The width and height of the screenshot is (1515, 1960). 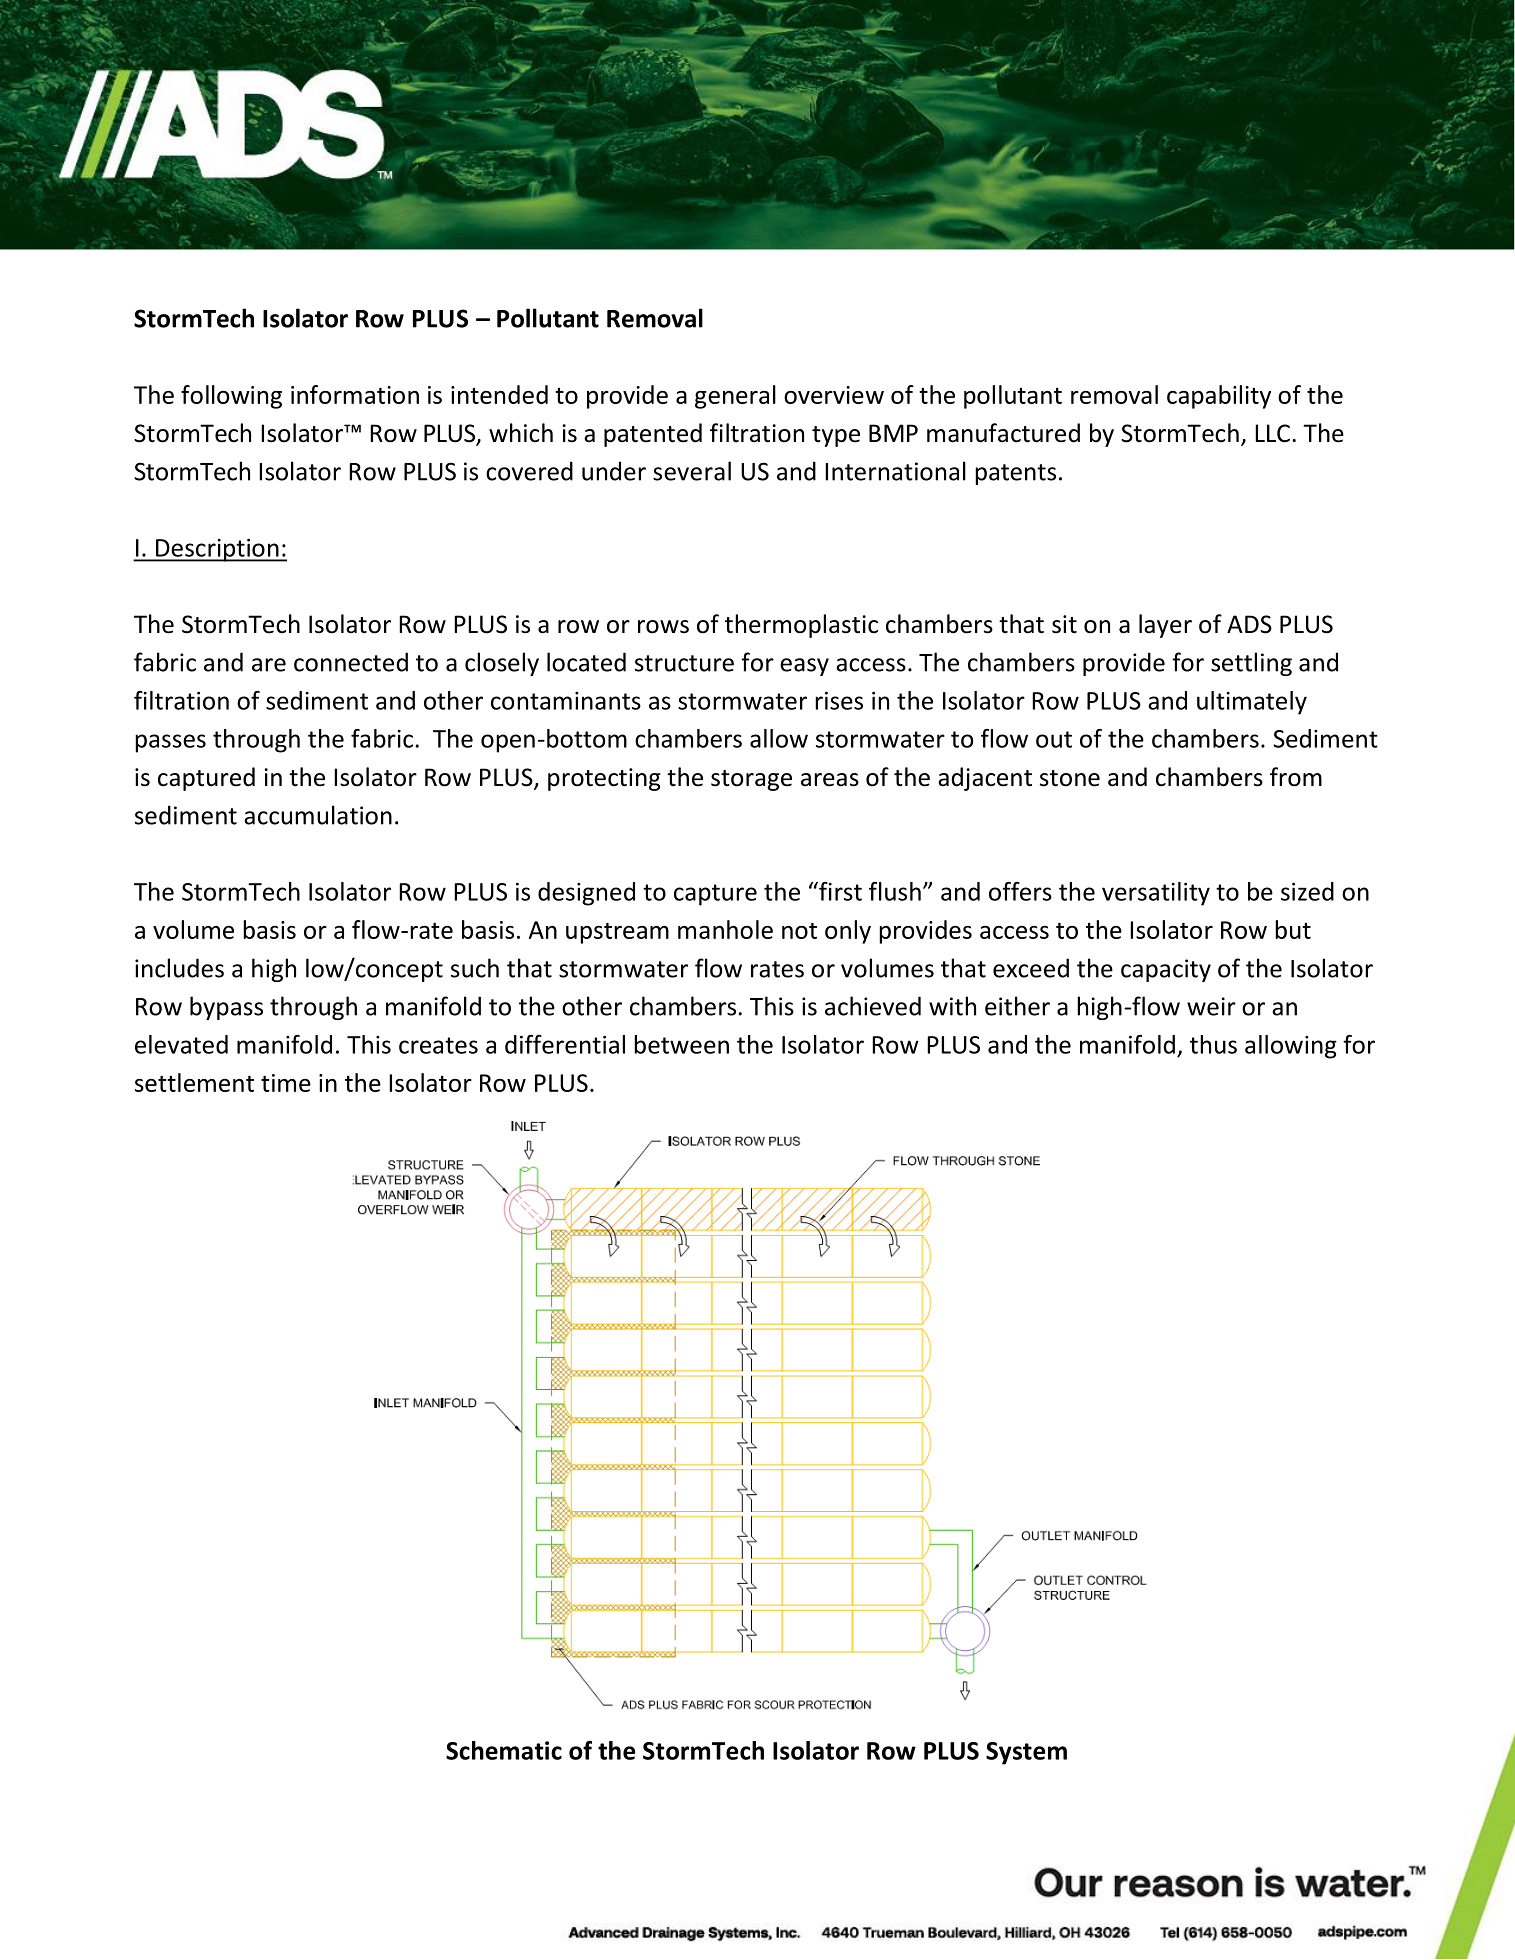 I want to click on thus, so click(x=1213, y=1044).
